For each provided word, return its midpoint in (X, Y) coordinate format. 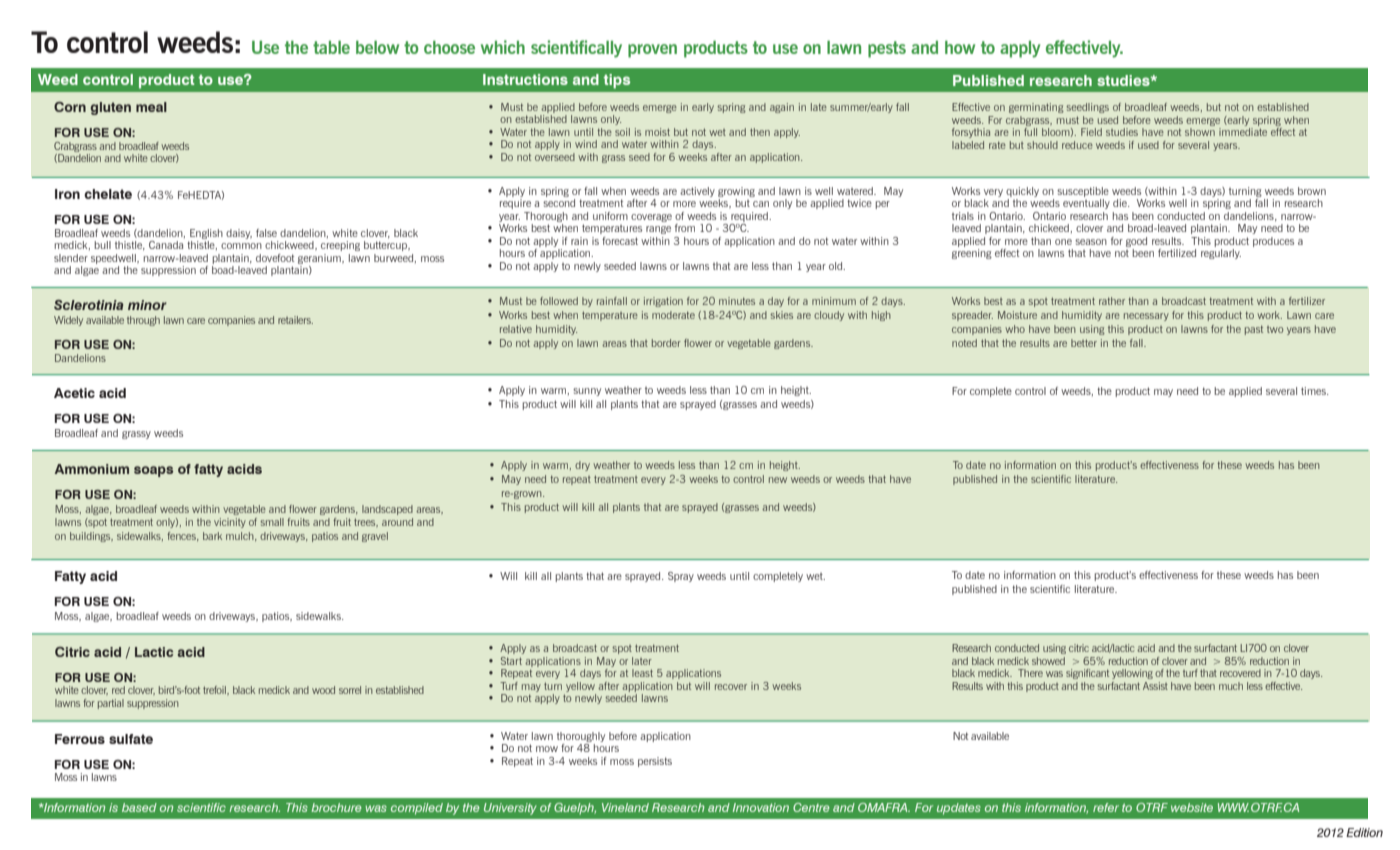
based (139, 807)
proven (652, 51)
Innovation (761, 807)
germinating (1036, 108)
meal (151, 107)
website (1192, 807)
